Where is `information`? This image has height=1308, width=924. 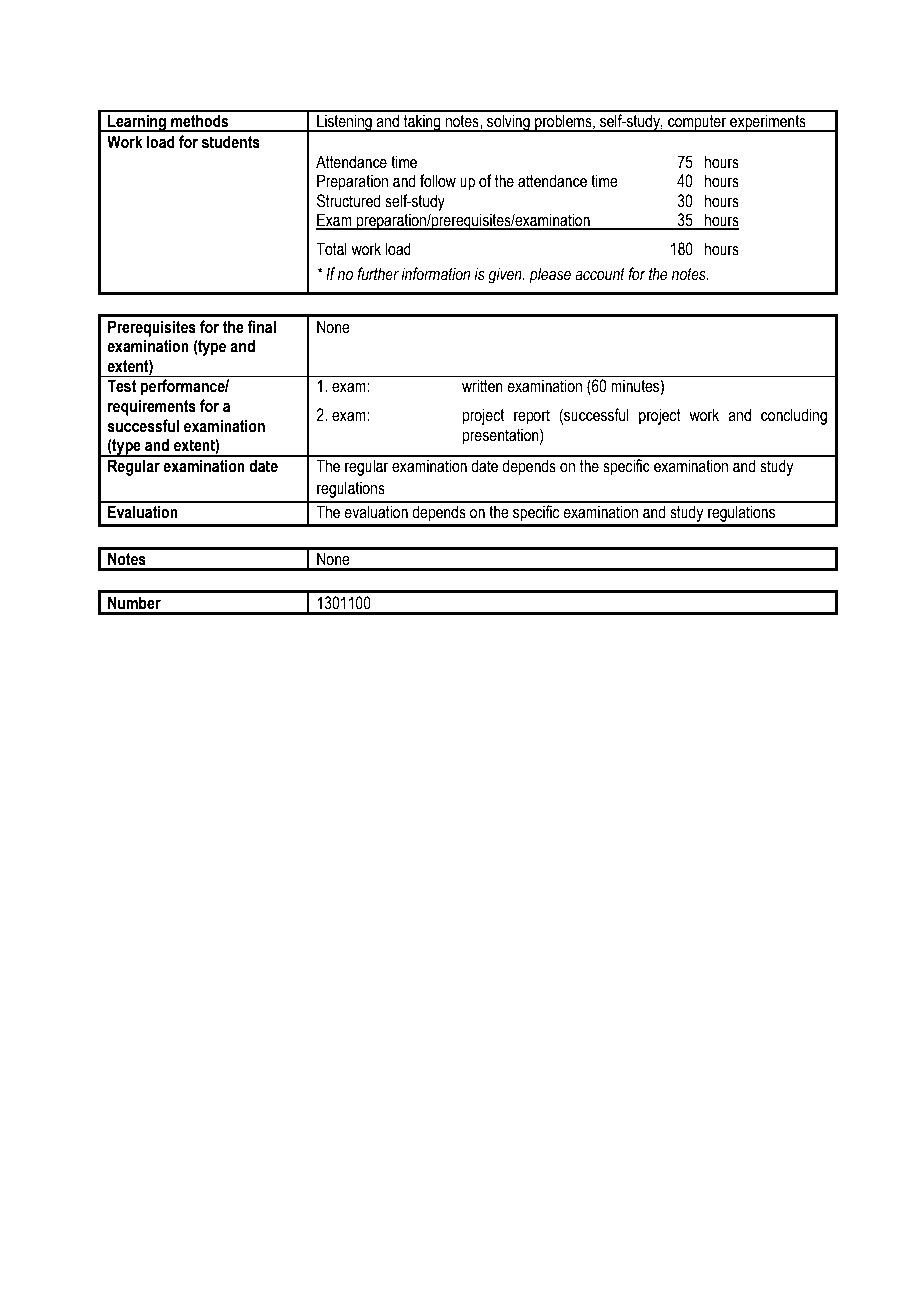
information is located at coordinates (435, 274).
